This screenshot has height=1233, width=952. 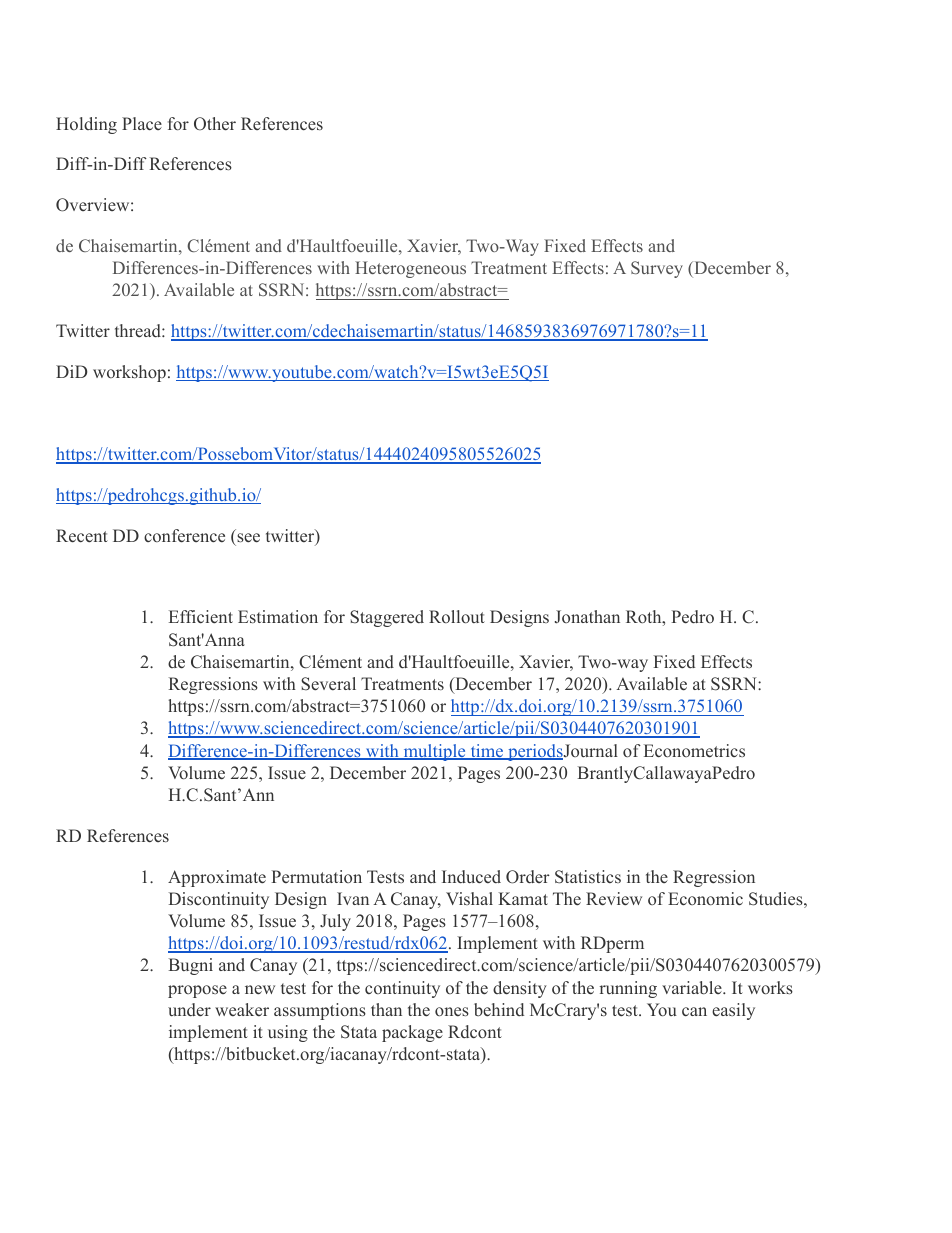 What do you see at coordinates (694, 751) in the screenshot?
I see `Econometrics` at bounding box center [694, 751].
